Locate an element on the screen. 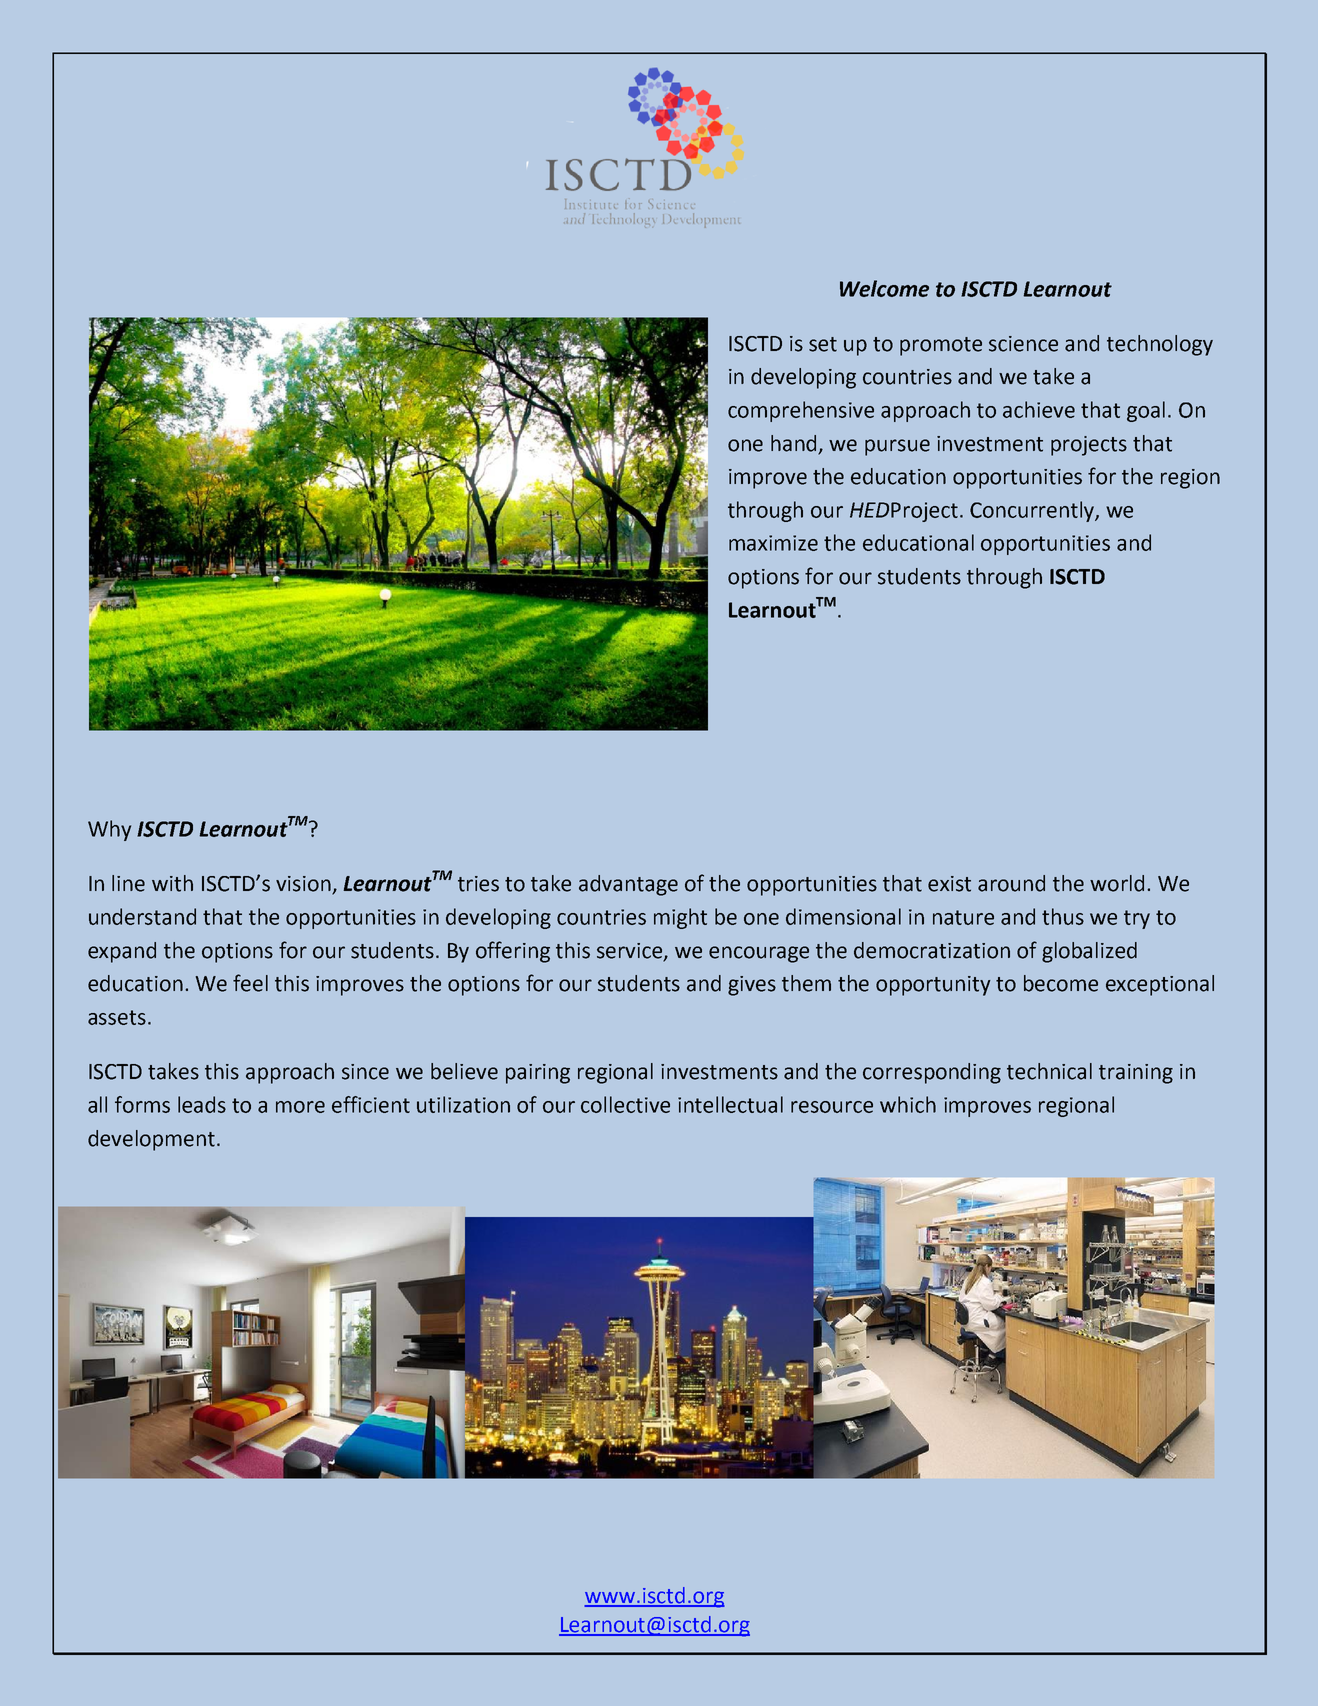 The image size is (1318, 1706). around is located at coordinates (1011, 883).
